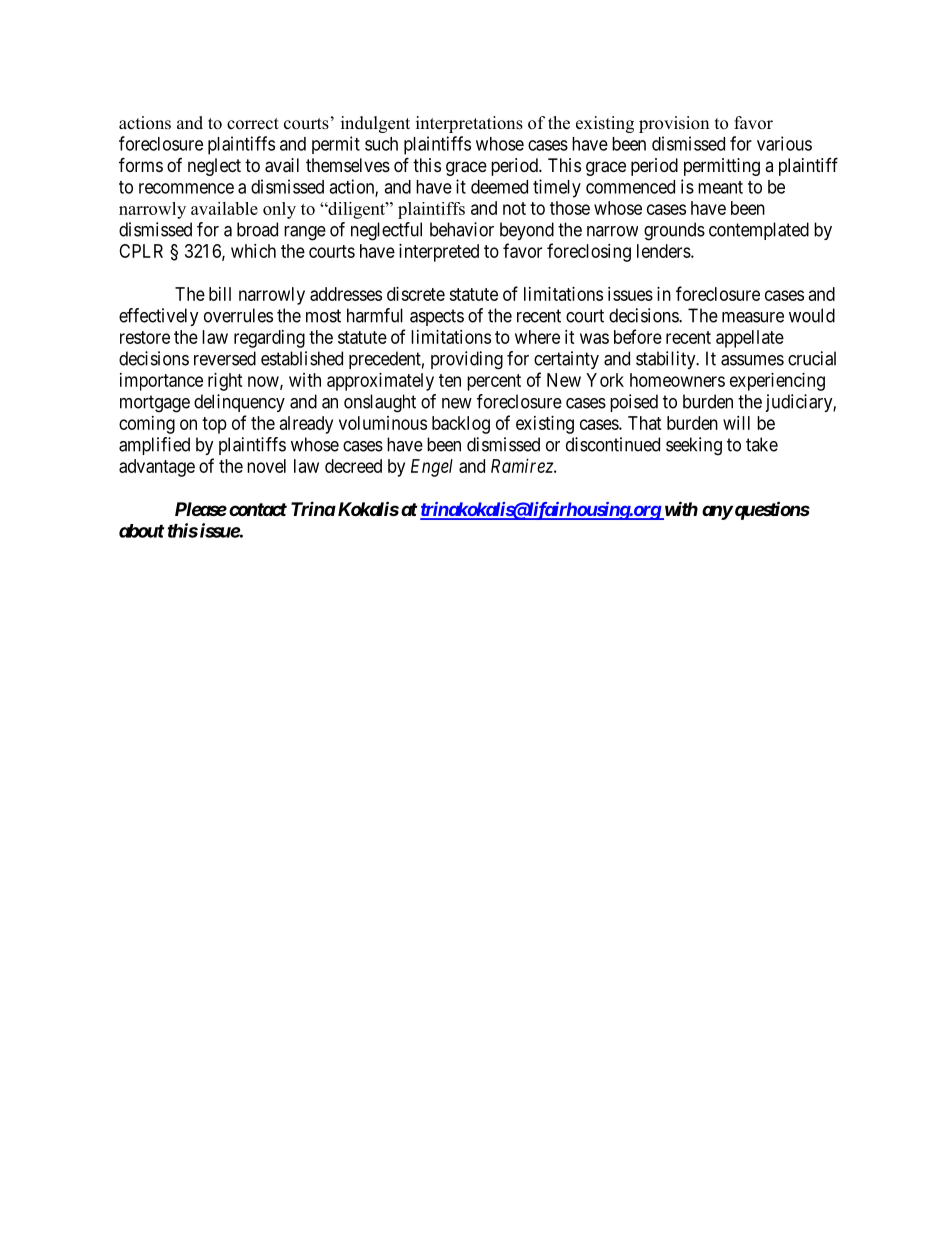  Describe the element at coordinates (784, 143) in the screenshot. I see `various` at that location.
